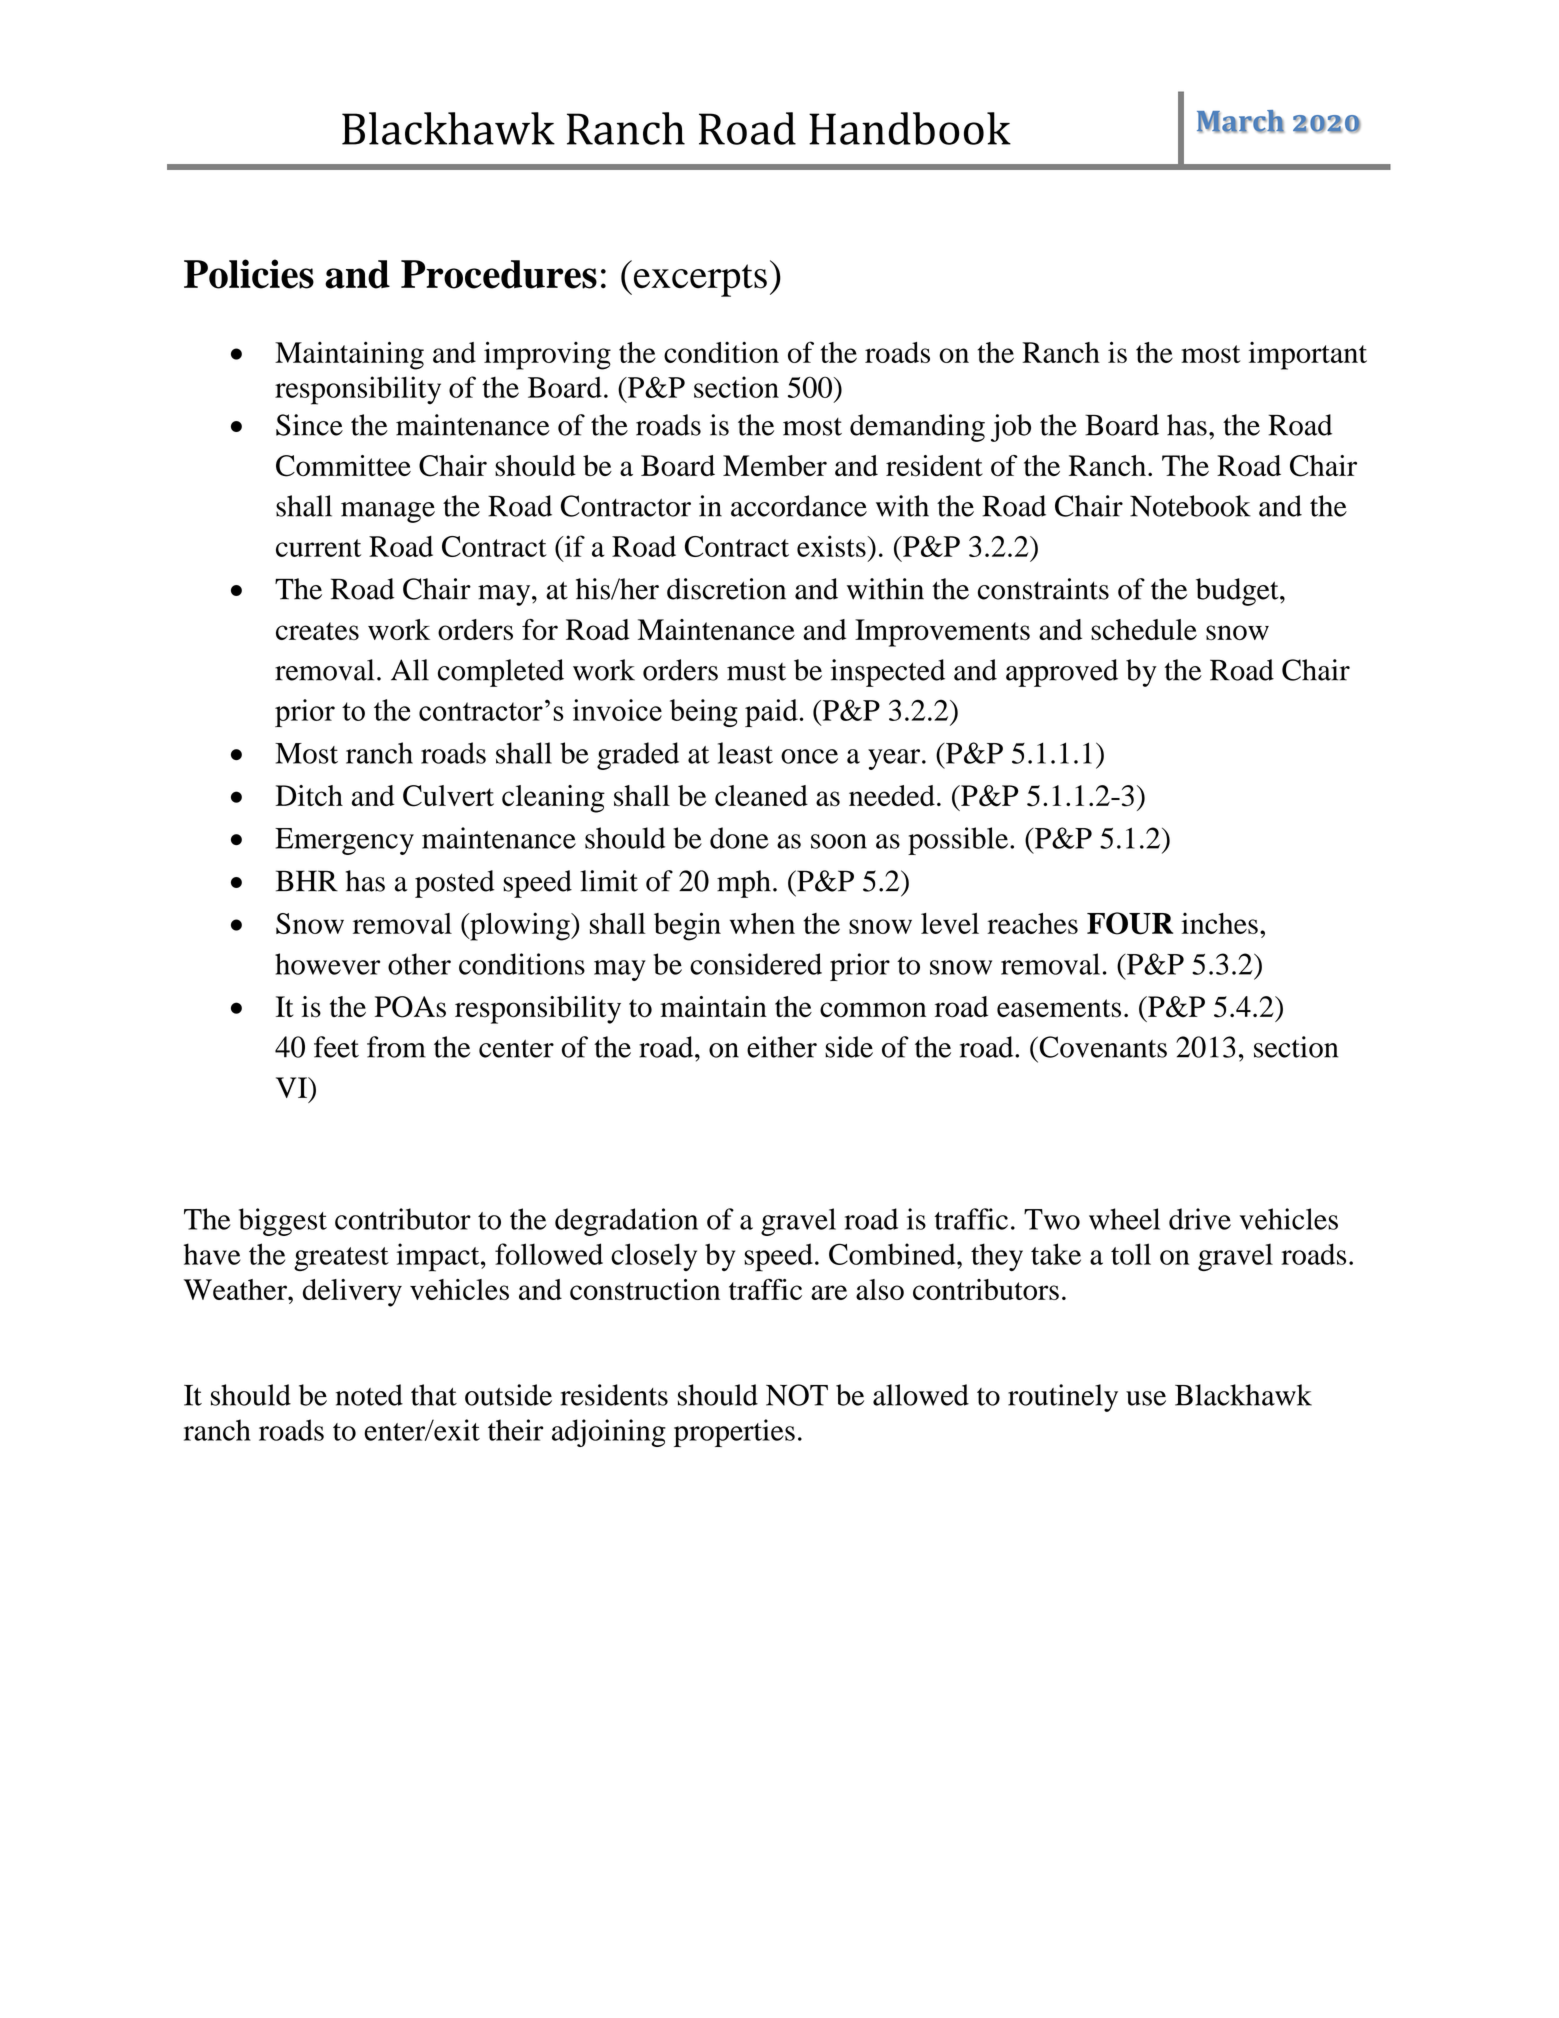 Image resolution: width=1559 pixels, height=2018 pixels. I want to click on properties, so click(734, 1433).
